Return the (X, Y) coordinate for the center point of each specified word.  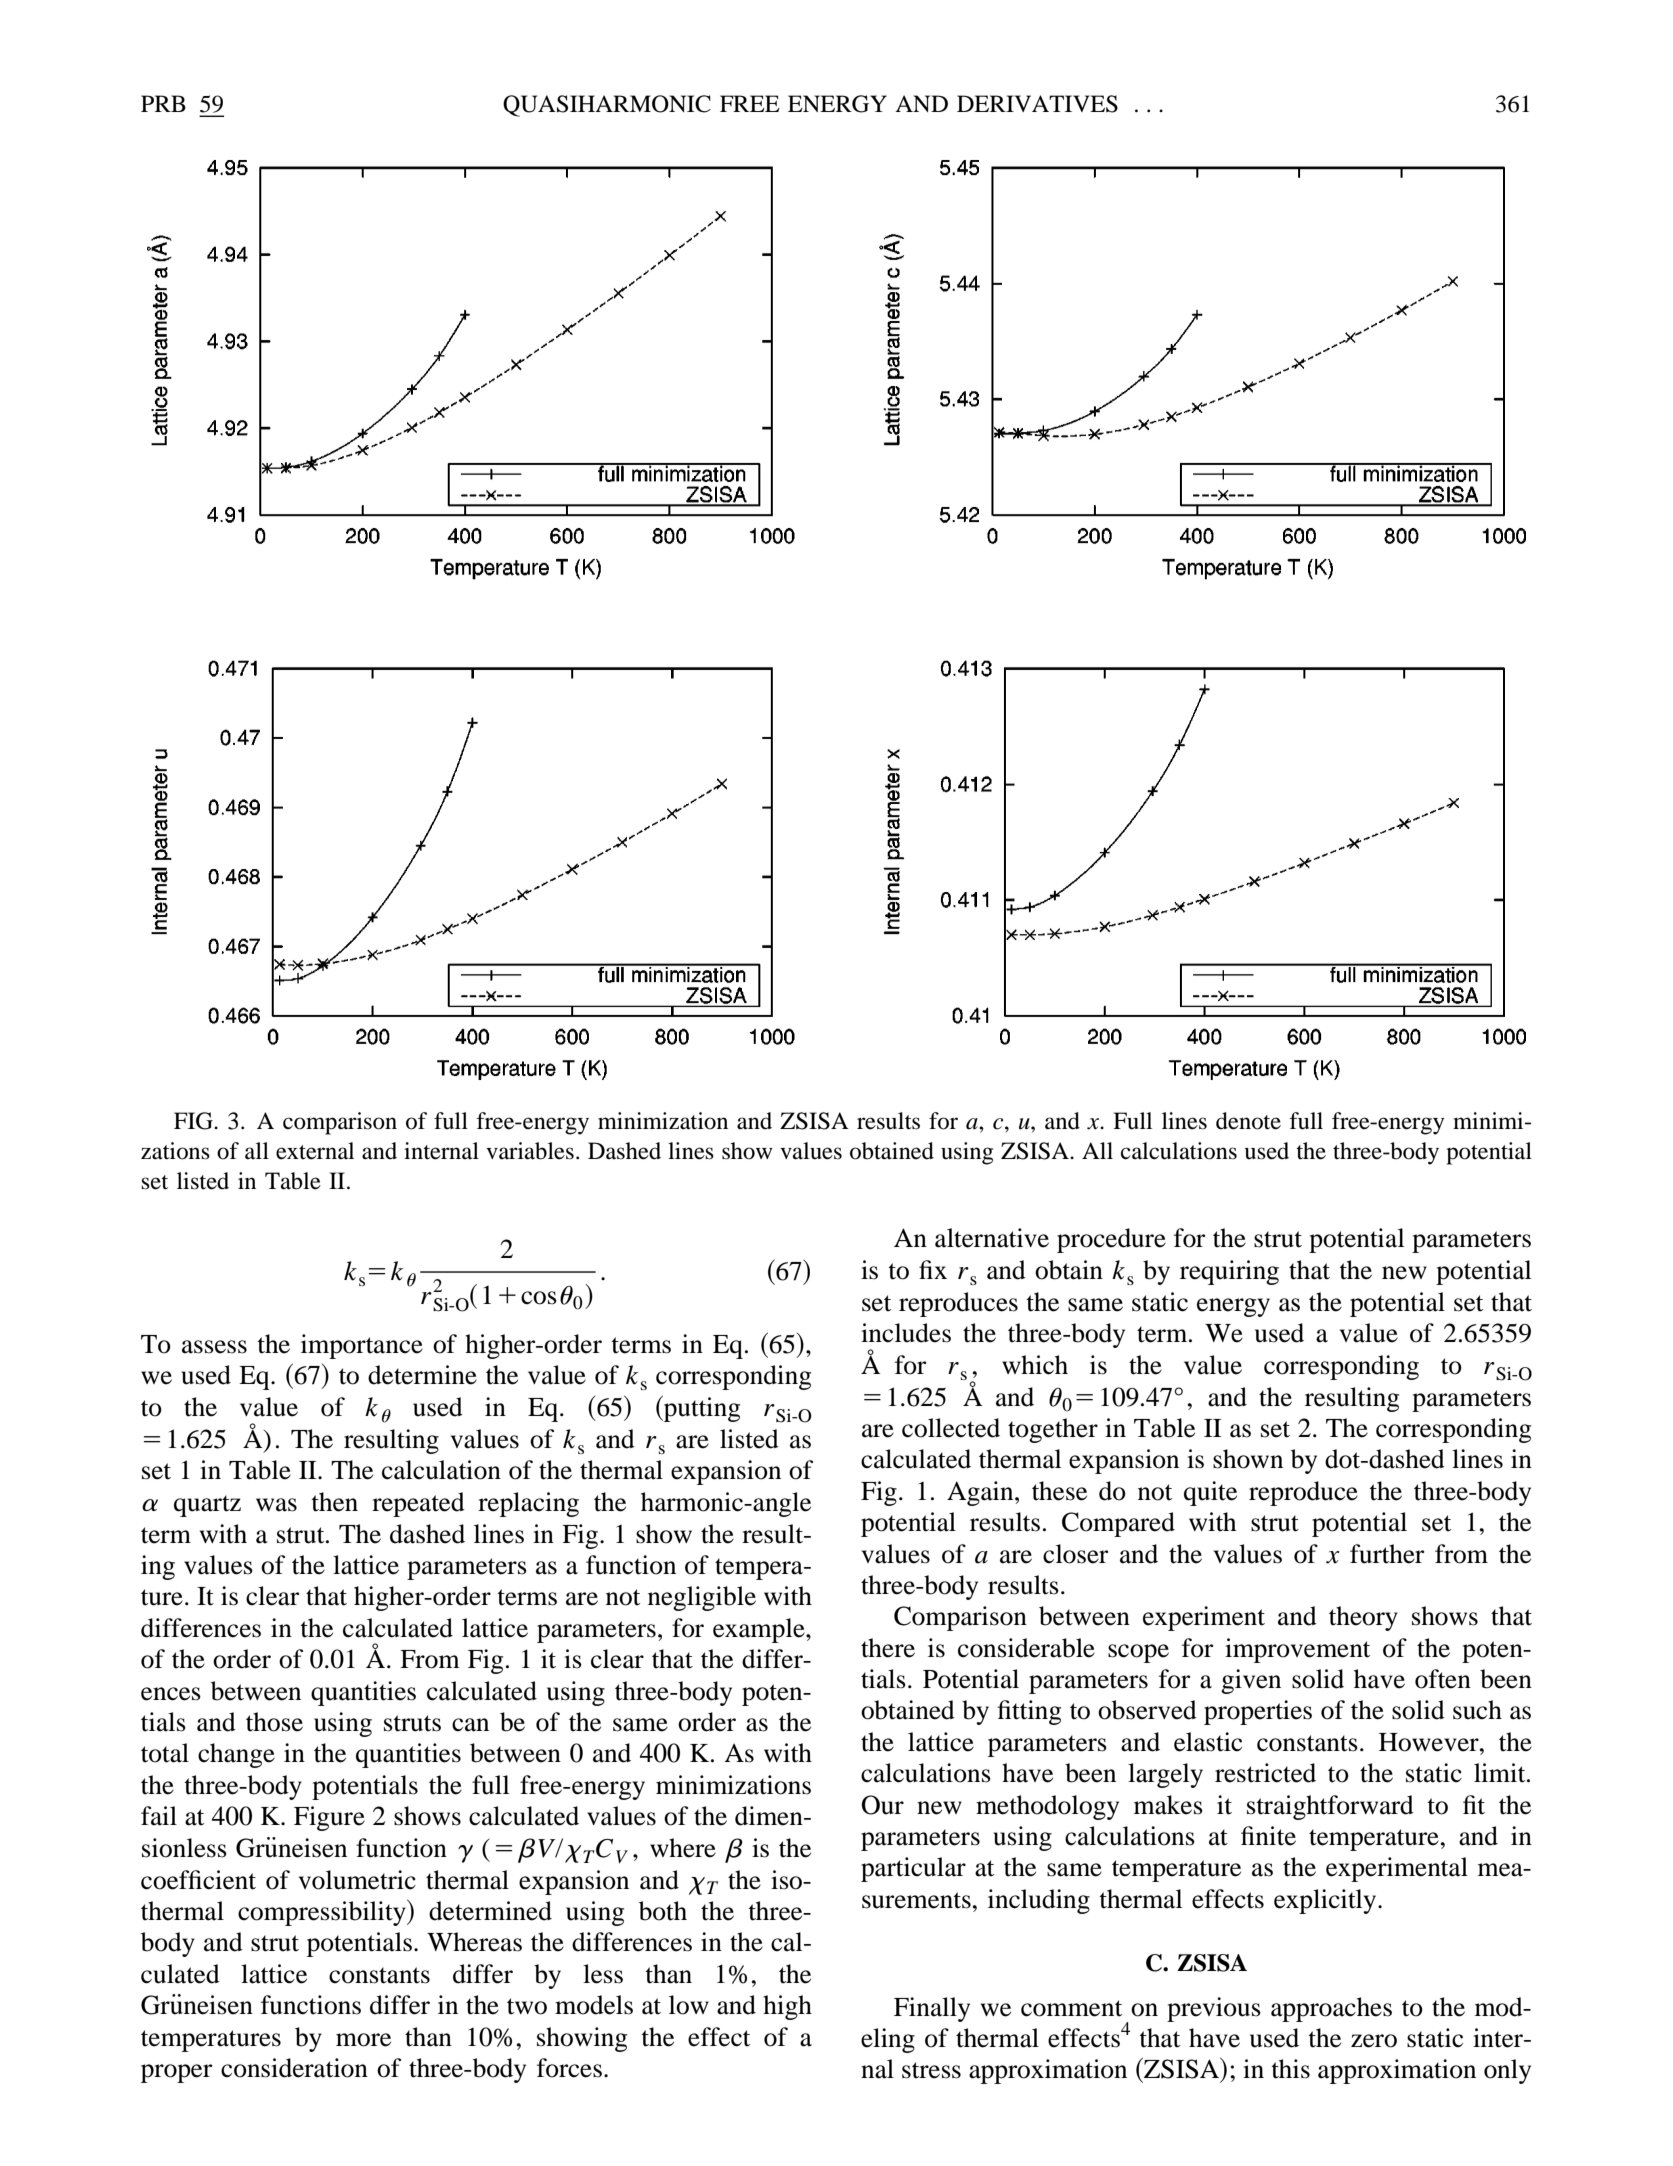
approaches (1331, 2009)
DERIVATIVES (1037, 104)
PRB (163, 103)
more (363, 2040)
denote (1248, 1121)
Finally (932, 2009)
